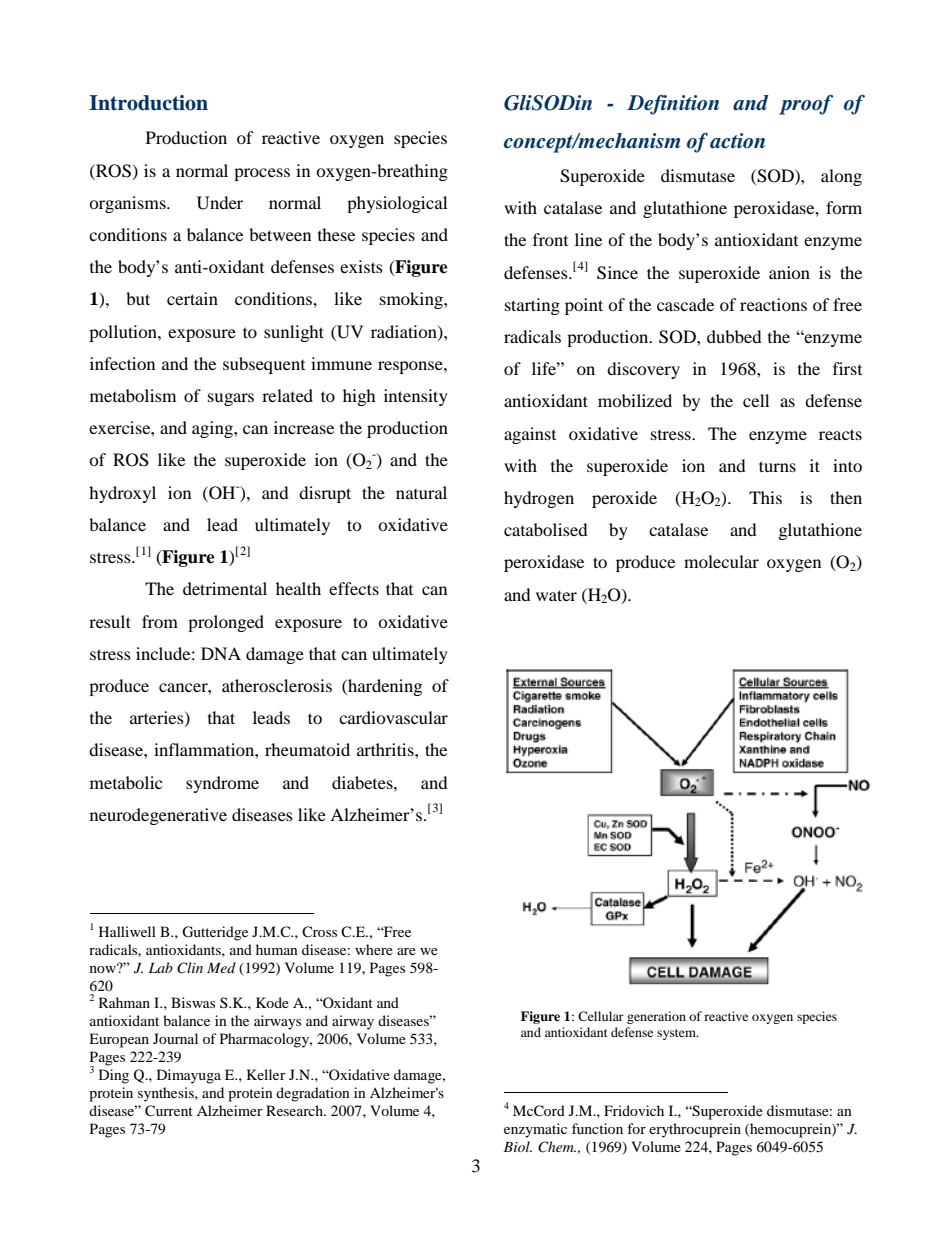 The width and height of the screenshot is (952, 1233). What do you see at coordinates (397, 204) in the screenshot?
I see `physiological` at bounding box center [397, 204].
